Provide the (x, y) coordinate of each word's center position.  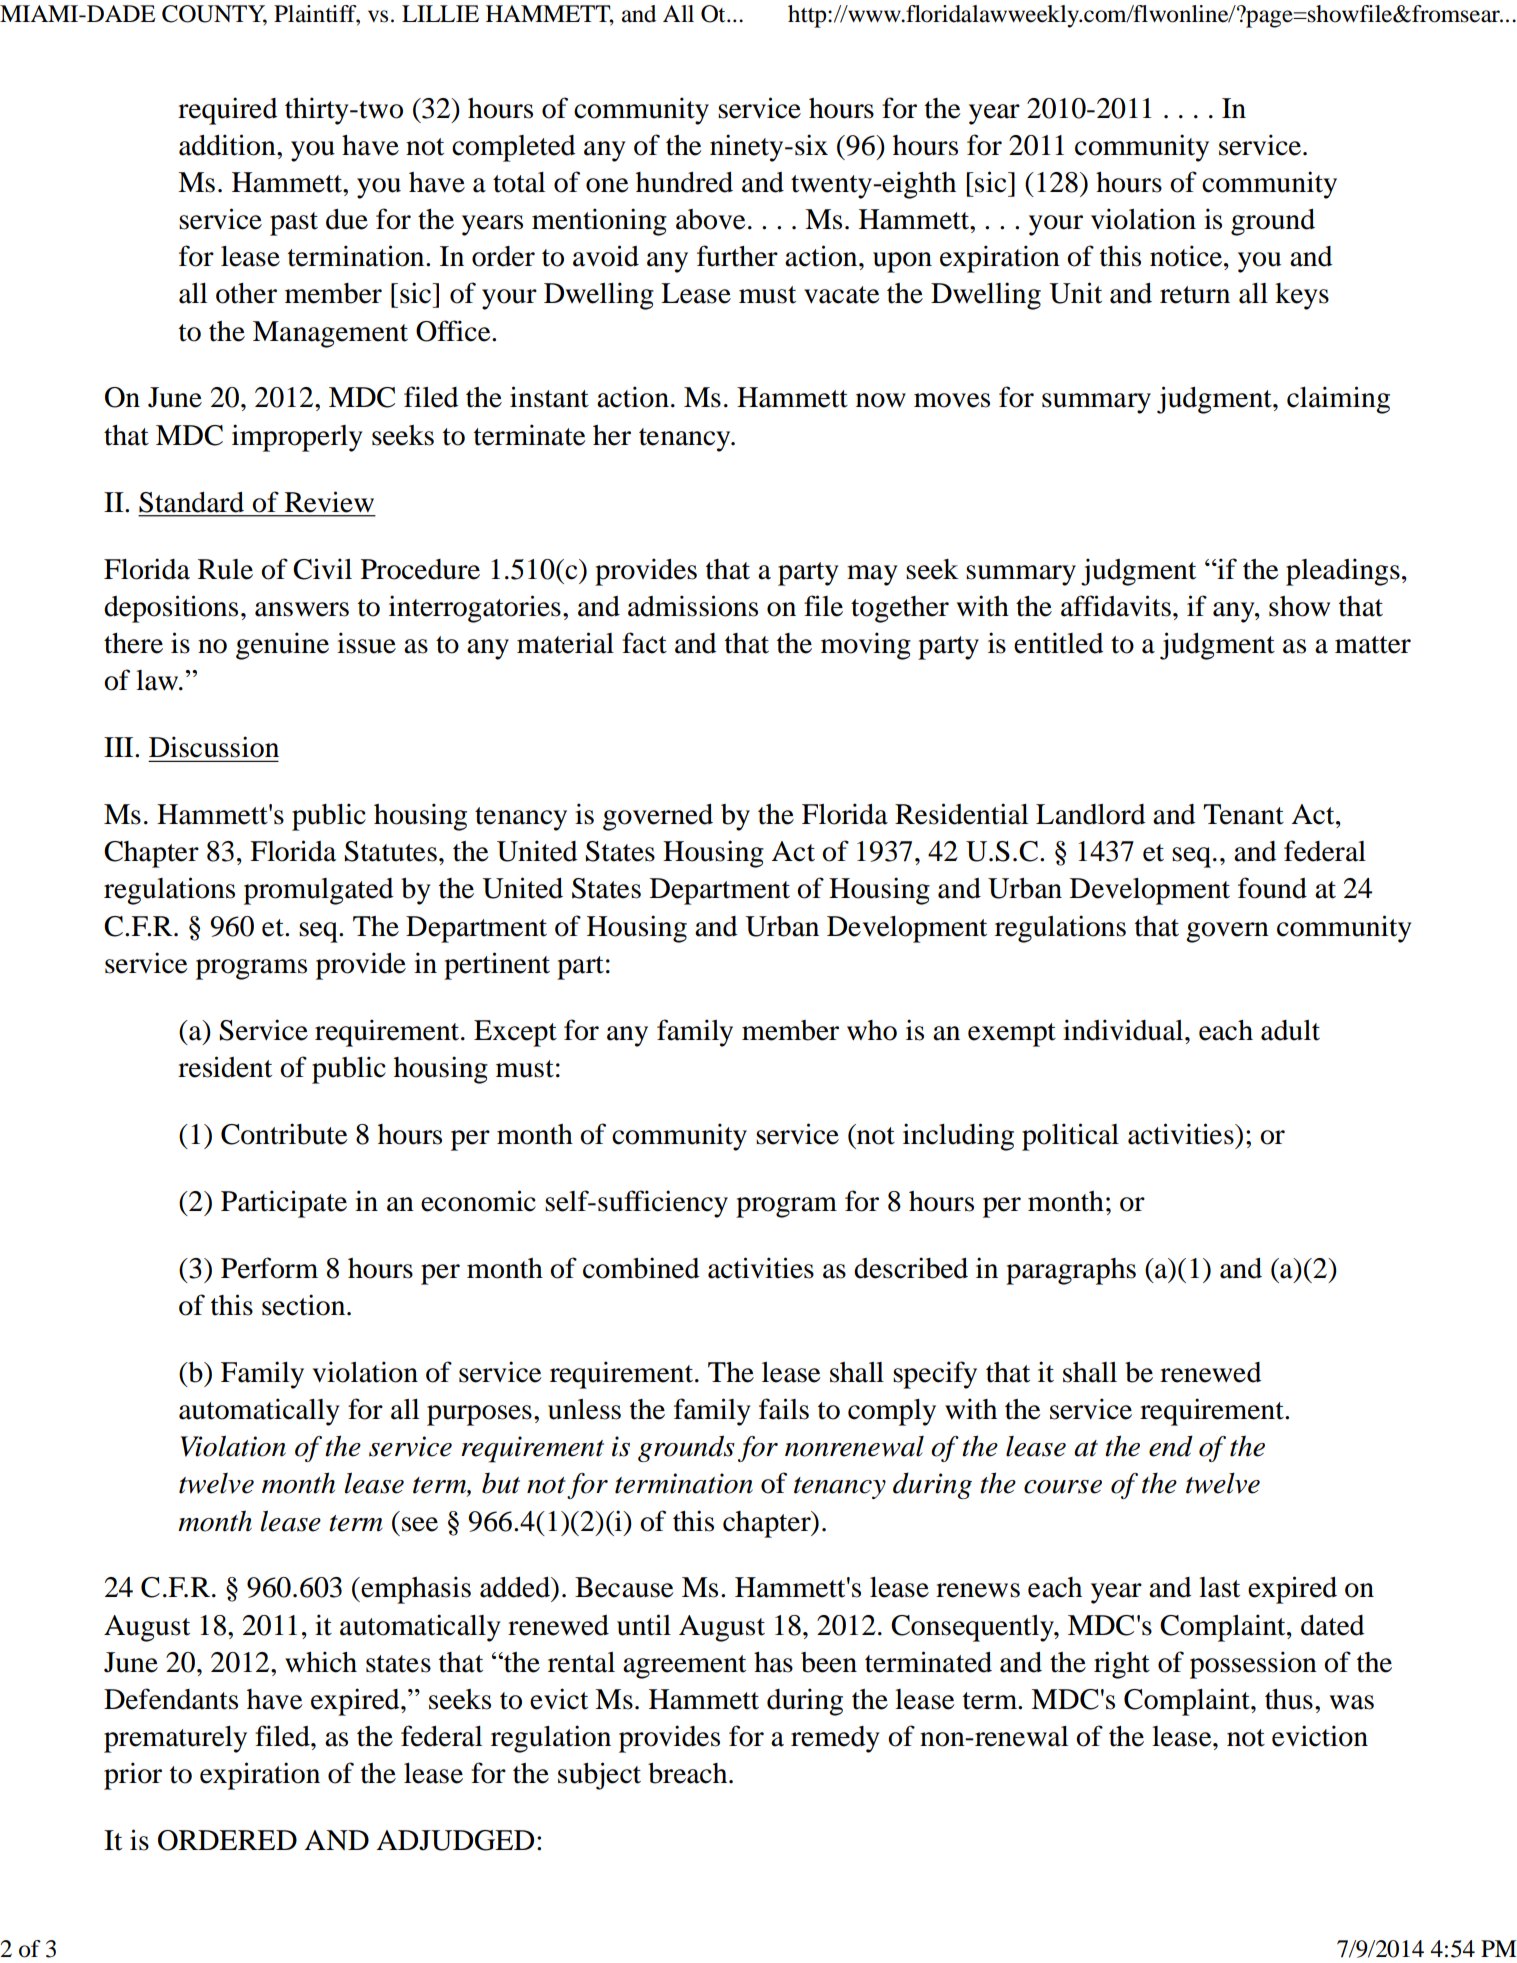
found (1272, 888)
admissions (693, 606)
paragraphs (1071, 1271)
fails (784, 1409)
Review (329, 502)
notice (1187, 256)
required (228, 111)
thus (1289, 1699)
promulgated (319, 891)
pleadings (1343, 572)
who (872, 1030)
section (305, 1305)
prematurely (175, 1739)
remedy (835, 1739)
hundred (684, 182)
